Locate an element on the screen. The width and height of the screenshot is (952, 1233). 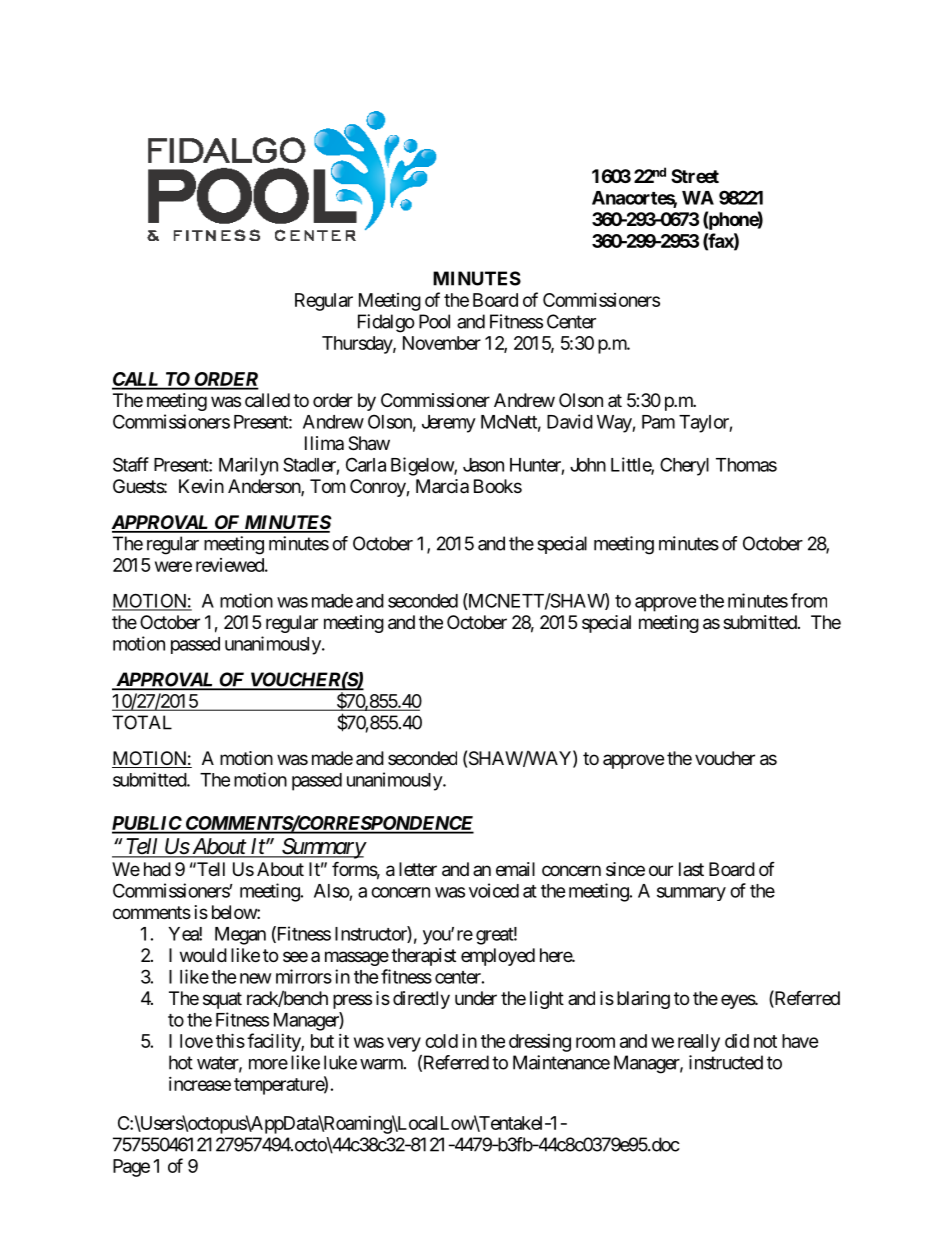
email is located at coordinates (515, 869).
